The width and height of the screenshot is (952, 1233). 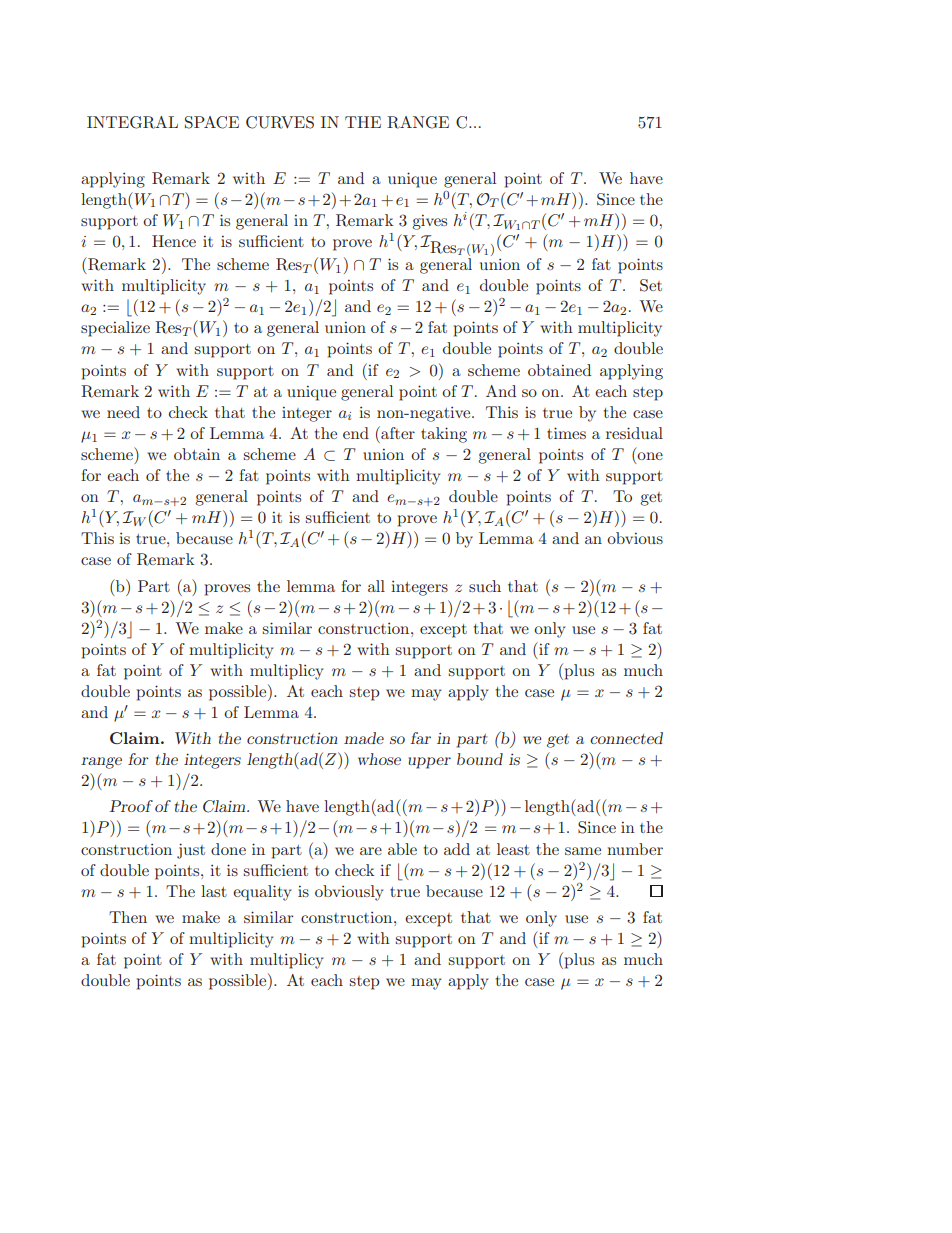 I want to click on times, so click(x=566, y=433).
